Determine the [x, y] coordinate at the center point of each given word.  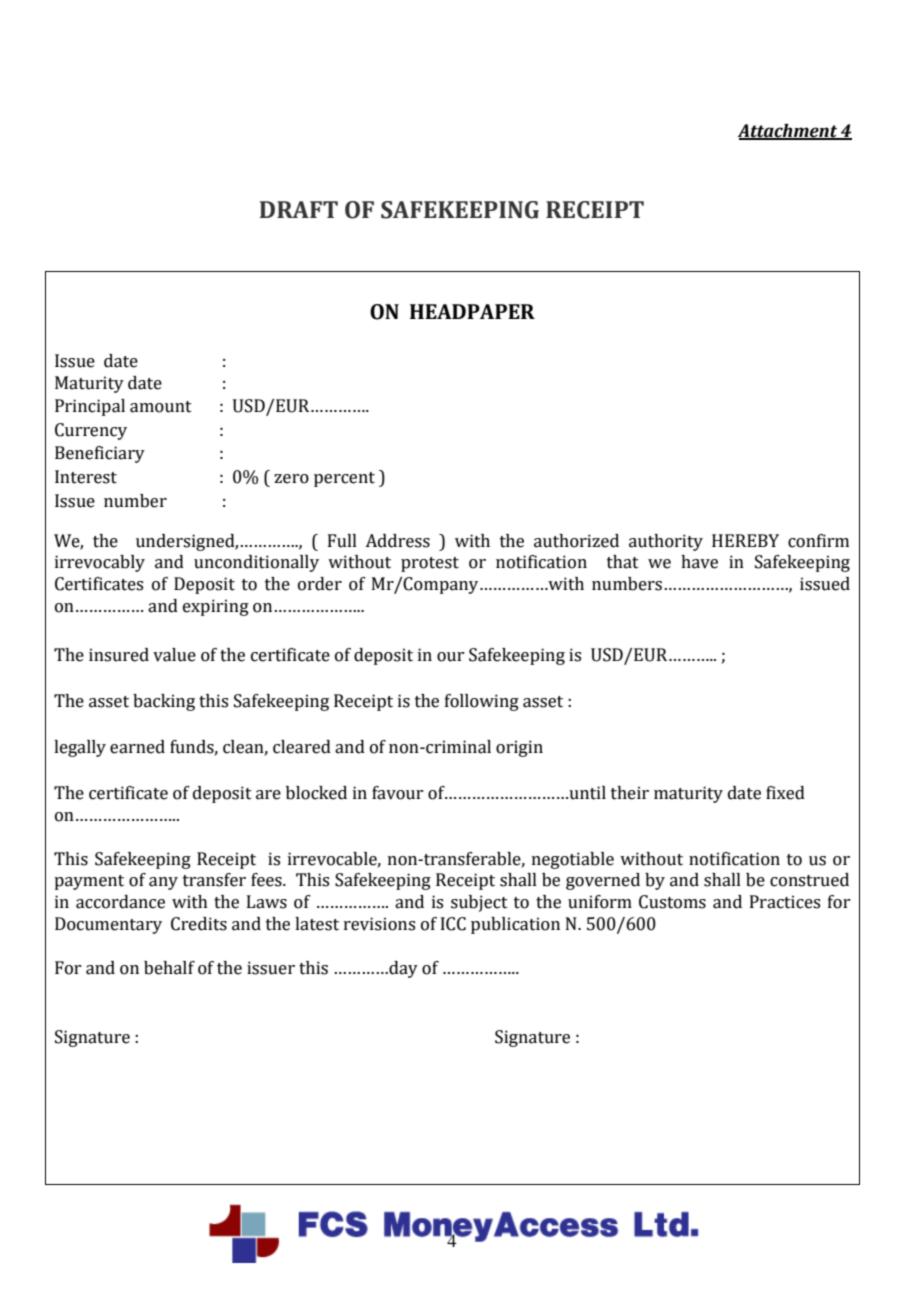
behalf [169, 968]
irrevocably [100, 563]
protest [430, 564]
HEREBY [745, 540]
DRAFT [299, 209]
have [699, 562]
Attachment [789, 131]
